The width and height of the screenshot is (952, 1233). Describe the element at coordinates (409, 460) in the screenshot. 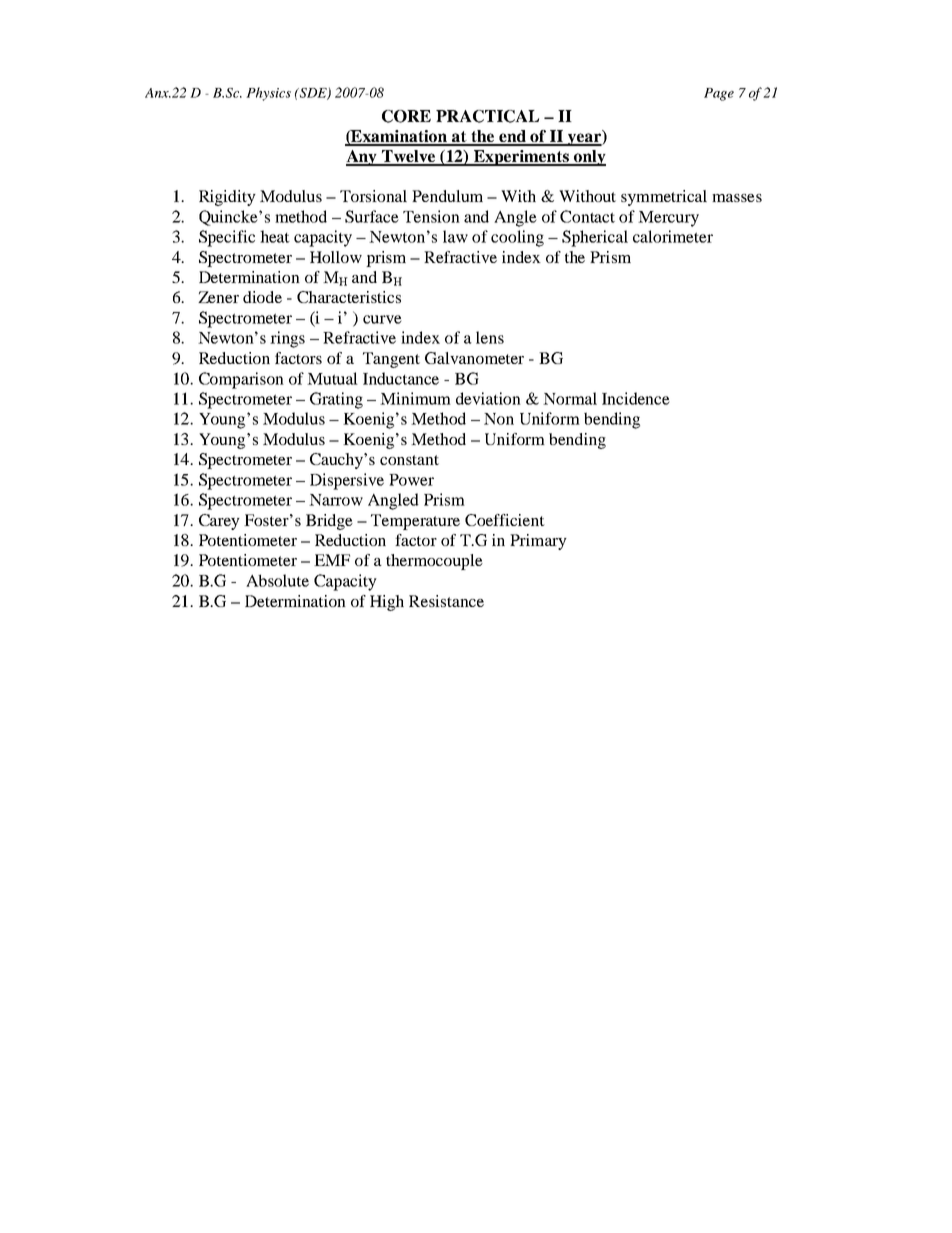

I see `constant` at that location.
